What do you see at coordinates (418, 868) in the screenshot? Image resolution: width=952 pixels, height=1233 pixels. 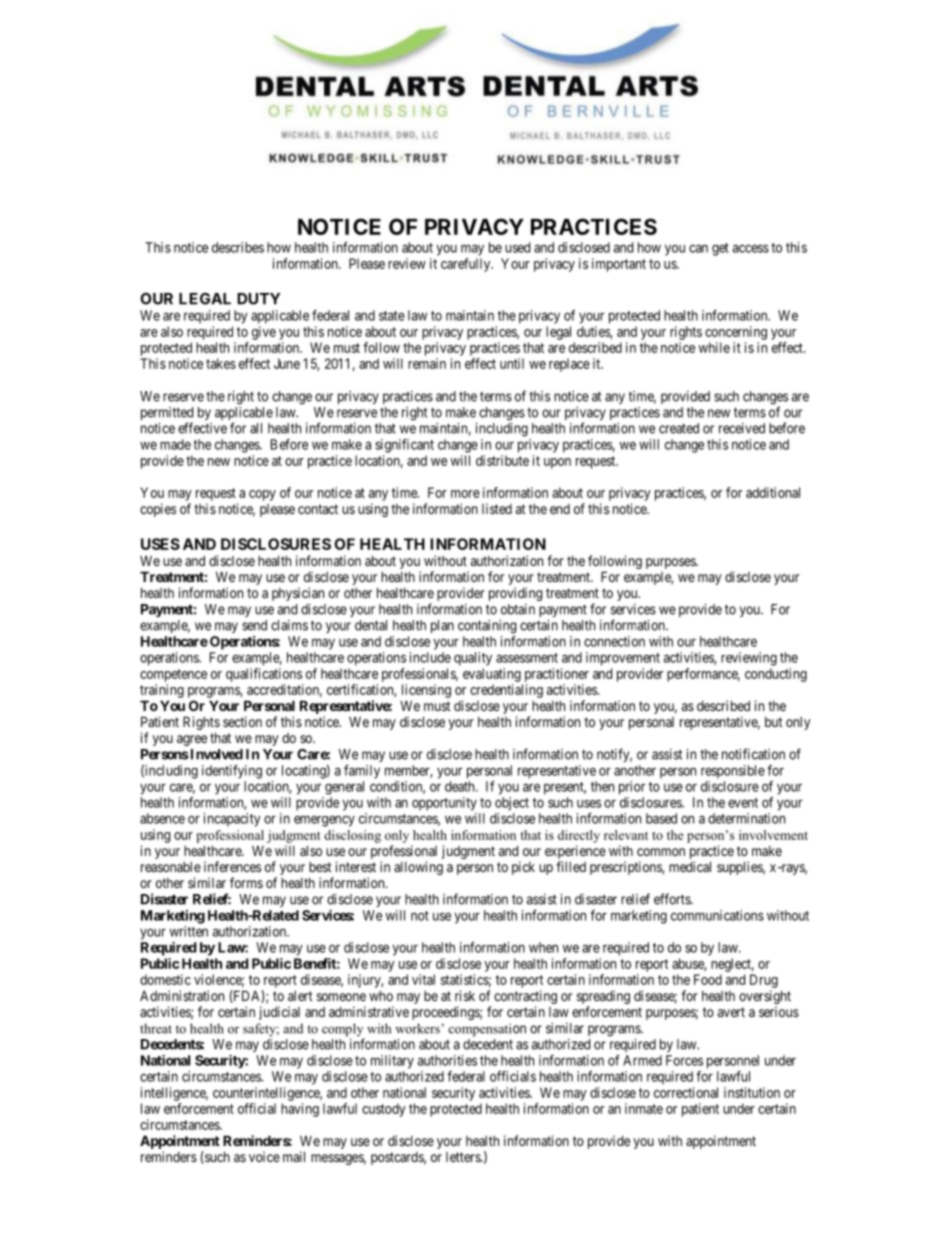 I see `allowing` at bounding box center [418, 868].
